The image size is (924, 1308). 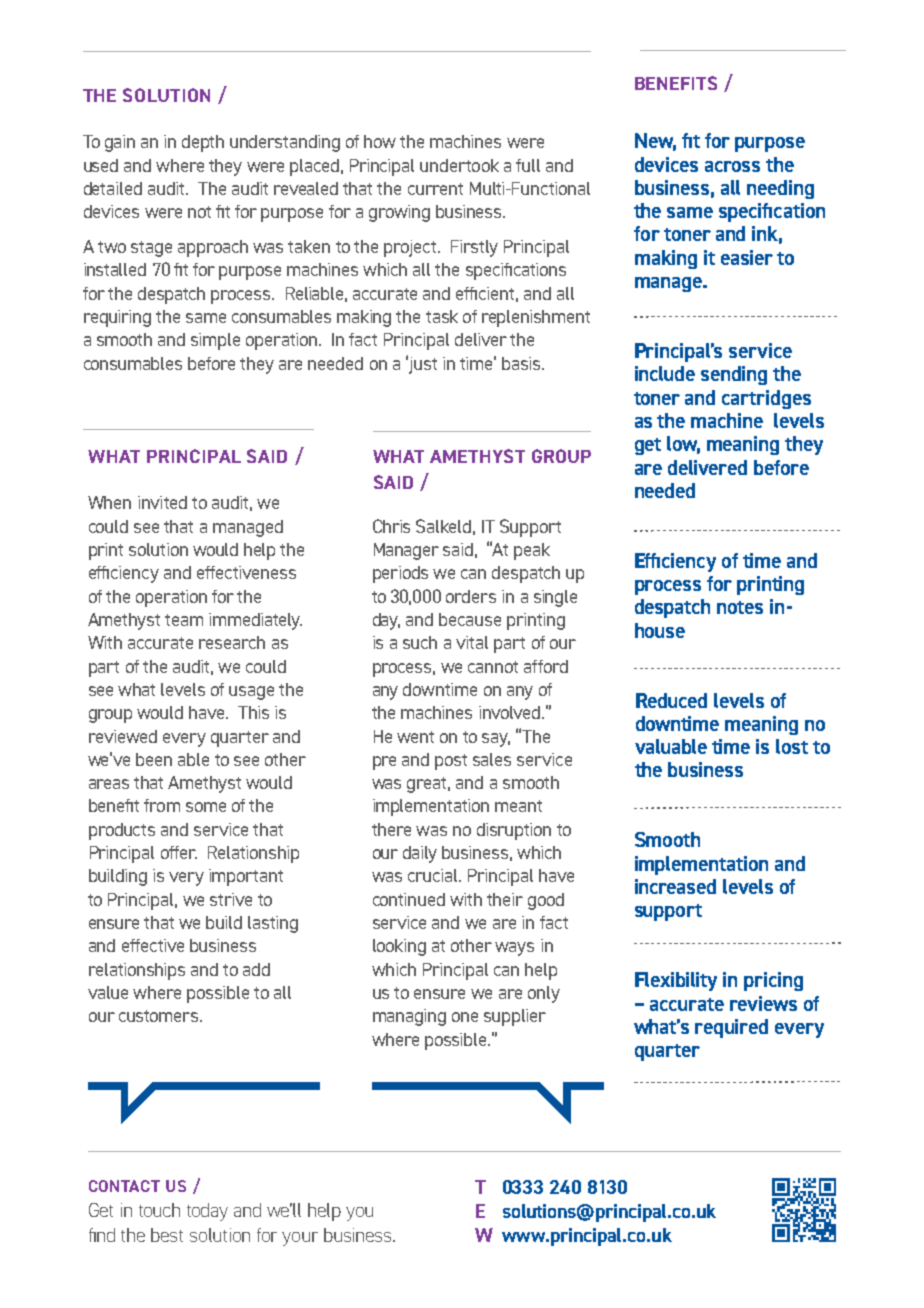 I want to click on undertook, so click(x=459, y=165).
